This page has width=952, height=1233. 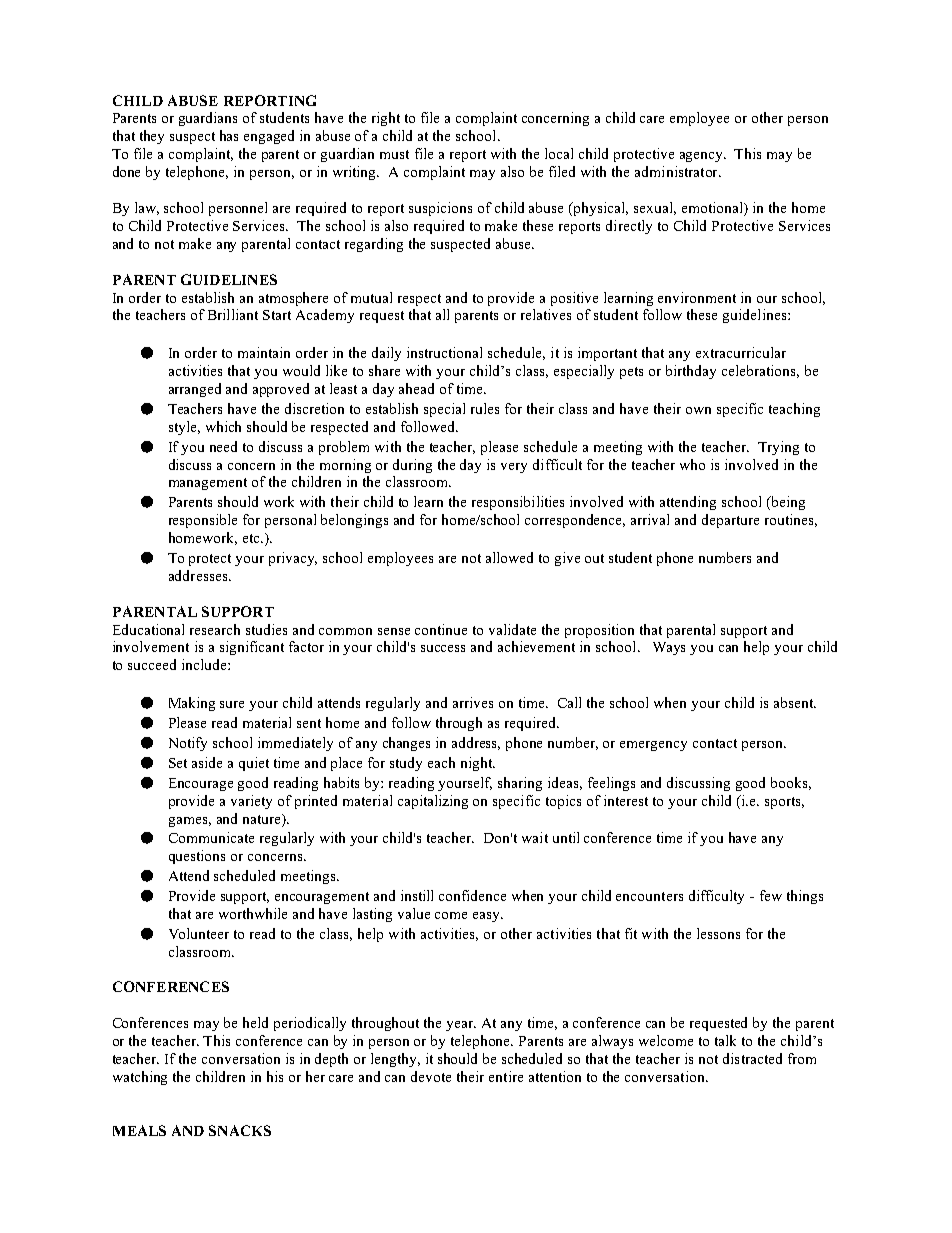 What do you see at coordinates (653, 746) in the page?
I see `emergency` at bounding box center [653, 746].
